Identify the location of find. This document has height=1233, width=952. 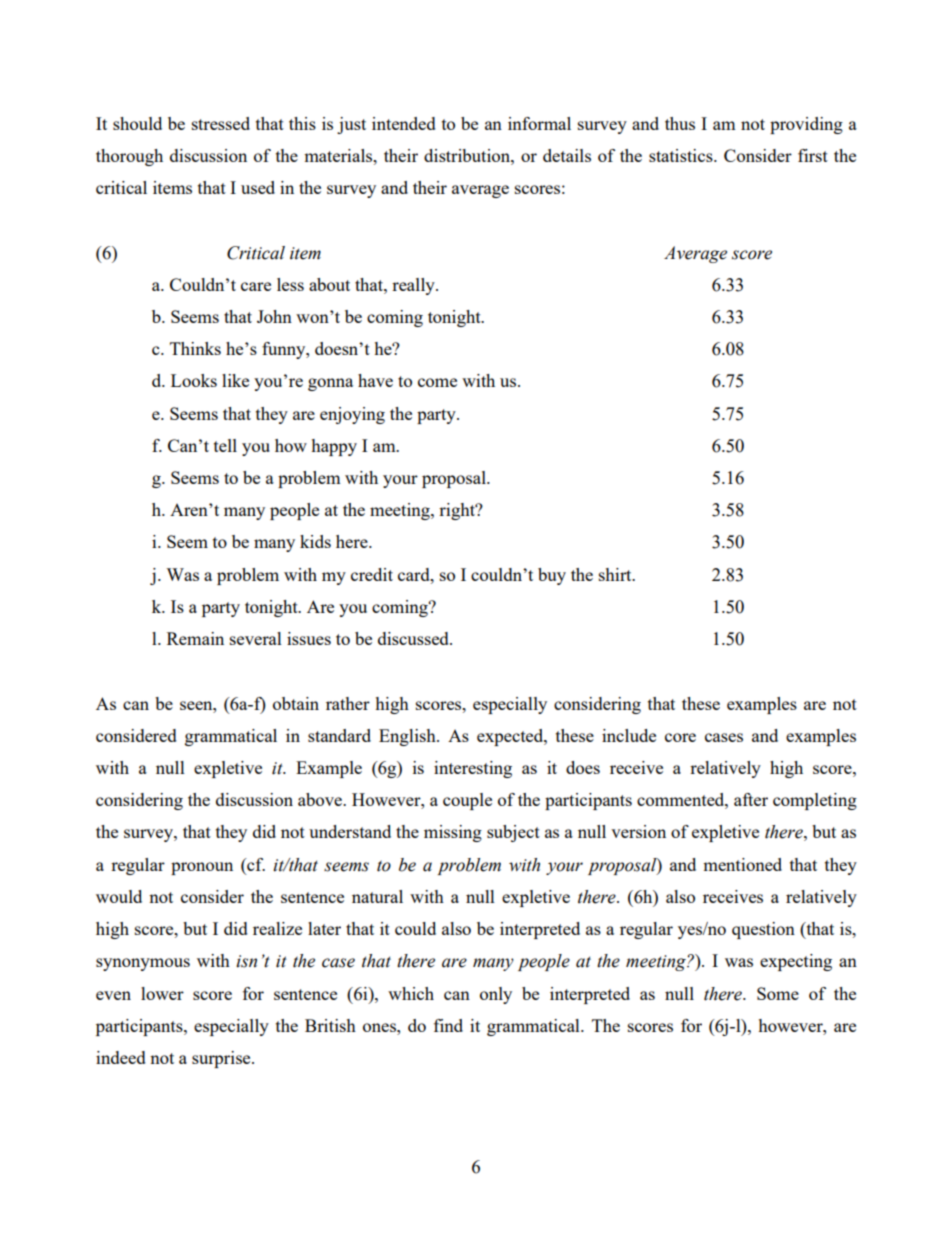
(448, 1025).
